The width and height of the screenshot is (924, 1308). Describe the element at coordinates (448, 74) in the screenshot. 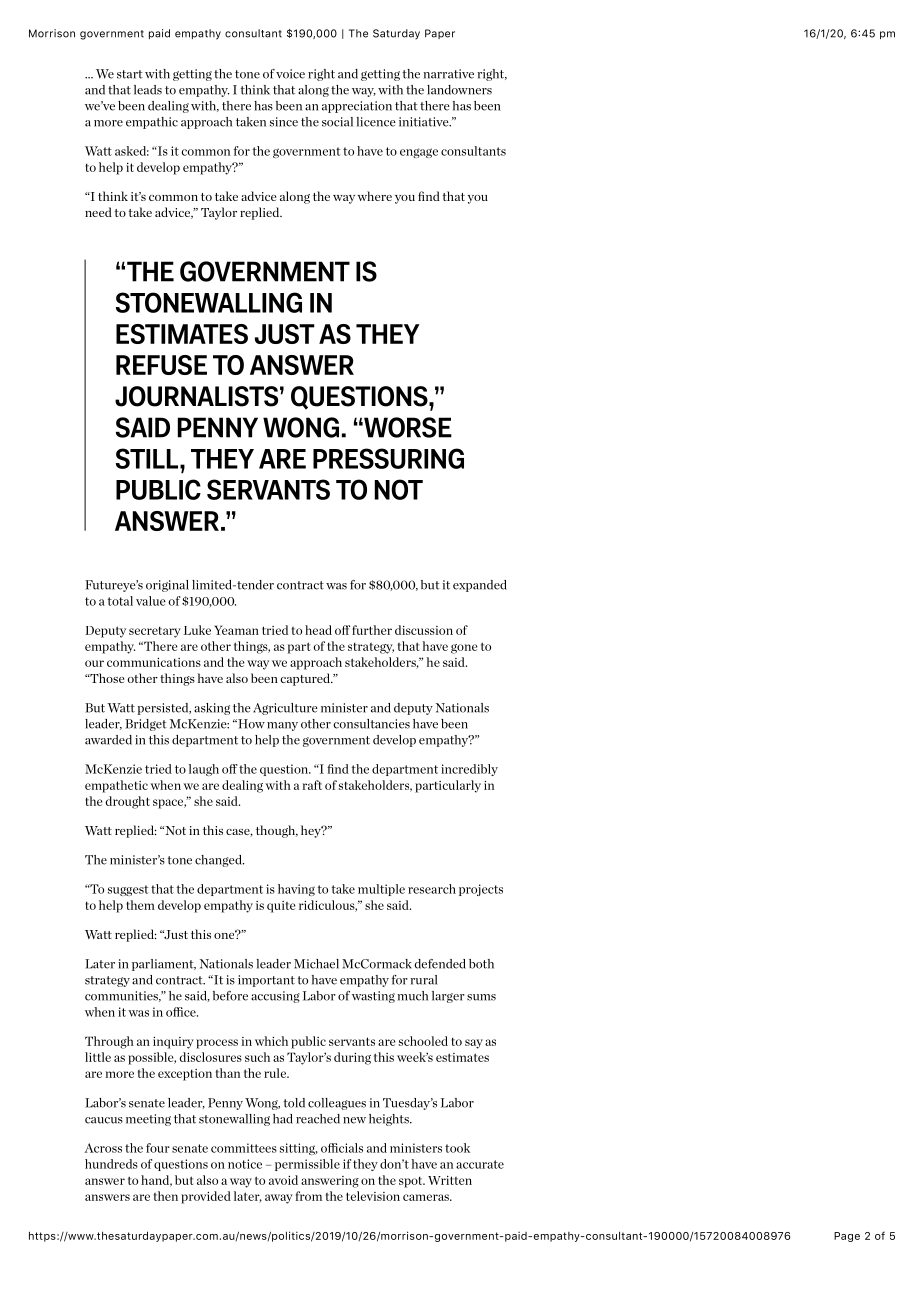

I see `narrative` at that location.
